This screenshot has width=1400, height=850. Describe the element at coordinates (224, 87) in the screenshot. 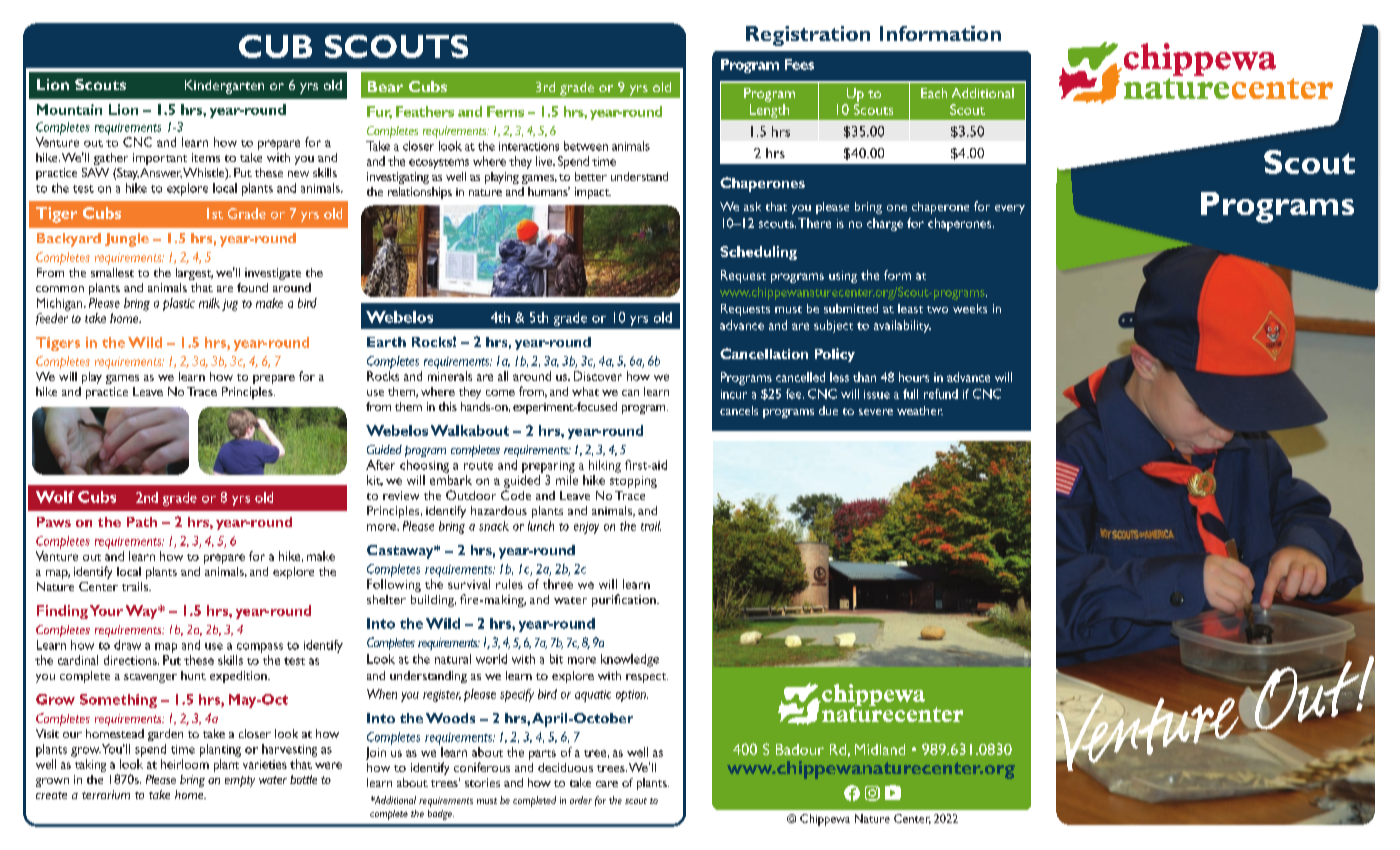

I see `Kindergarten` at that location.
